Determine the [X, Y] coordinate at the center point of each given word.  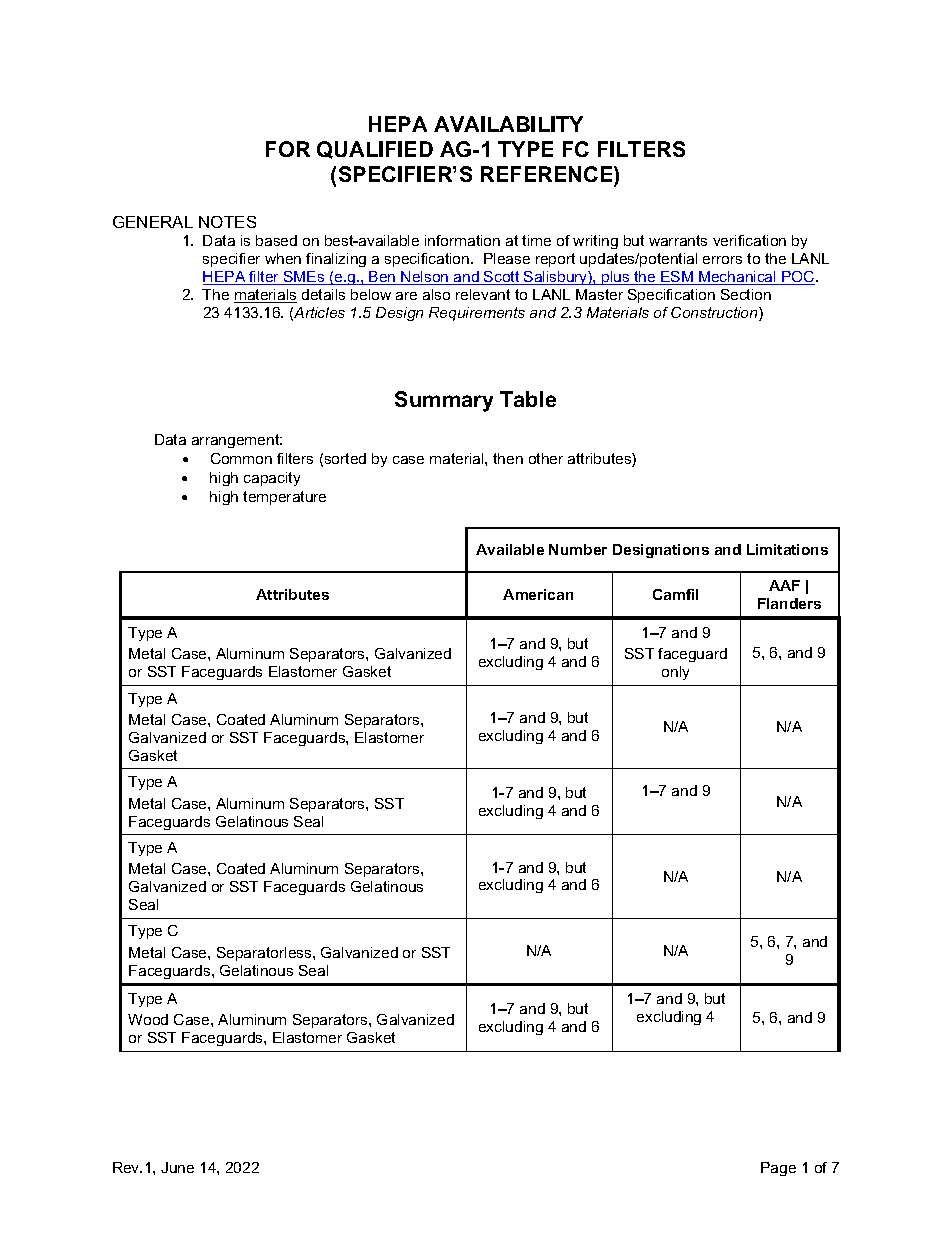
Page [778, 1169]
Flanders [789, 603]
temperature [284, 498]
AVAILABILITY [508, 124]
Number [578, 549]
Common [241, 458]
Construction [715, 314]
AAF [784, 585]
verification [749, 240]
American [538, 594]
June [177, 1167]
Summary [444, 401]
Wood [148, 1019]
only [675, 673]
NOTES [227, 222]
